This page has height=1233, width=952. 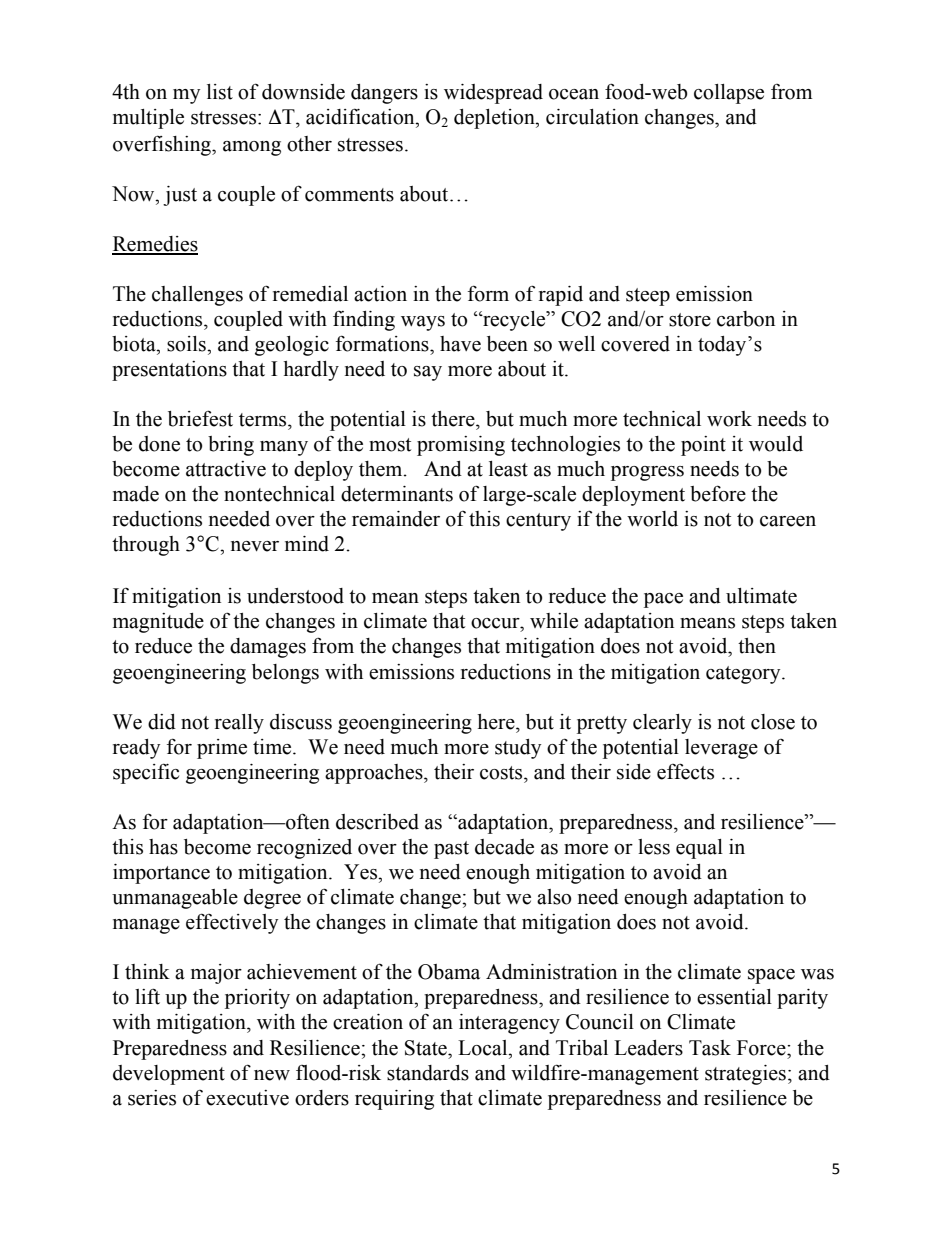 What do you see at coordinates (169, 1075) in the page?
I see `development` at bounding box center [169, 1075].
